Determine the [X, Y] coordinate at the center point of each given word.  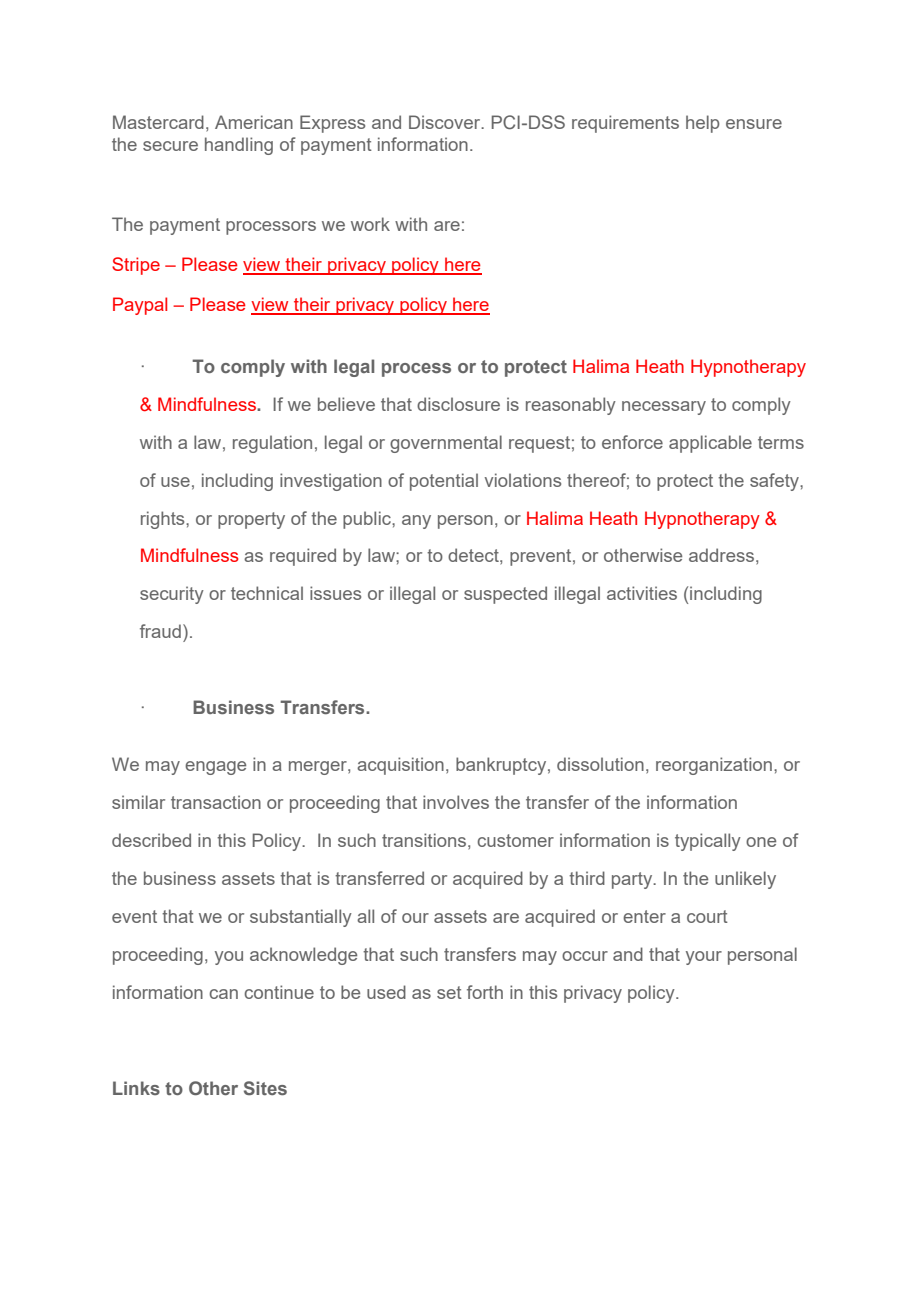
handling [239, 146]
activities [642, 593]
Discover [446, 122]
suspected [505, 595]
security [172, 595]
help [703, 124]
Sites [265, 1088]
